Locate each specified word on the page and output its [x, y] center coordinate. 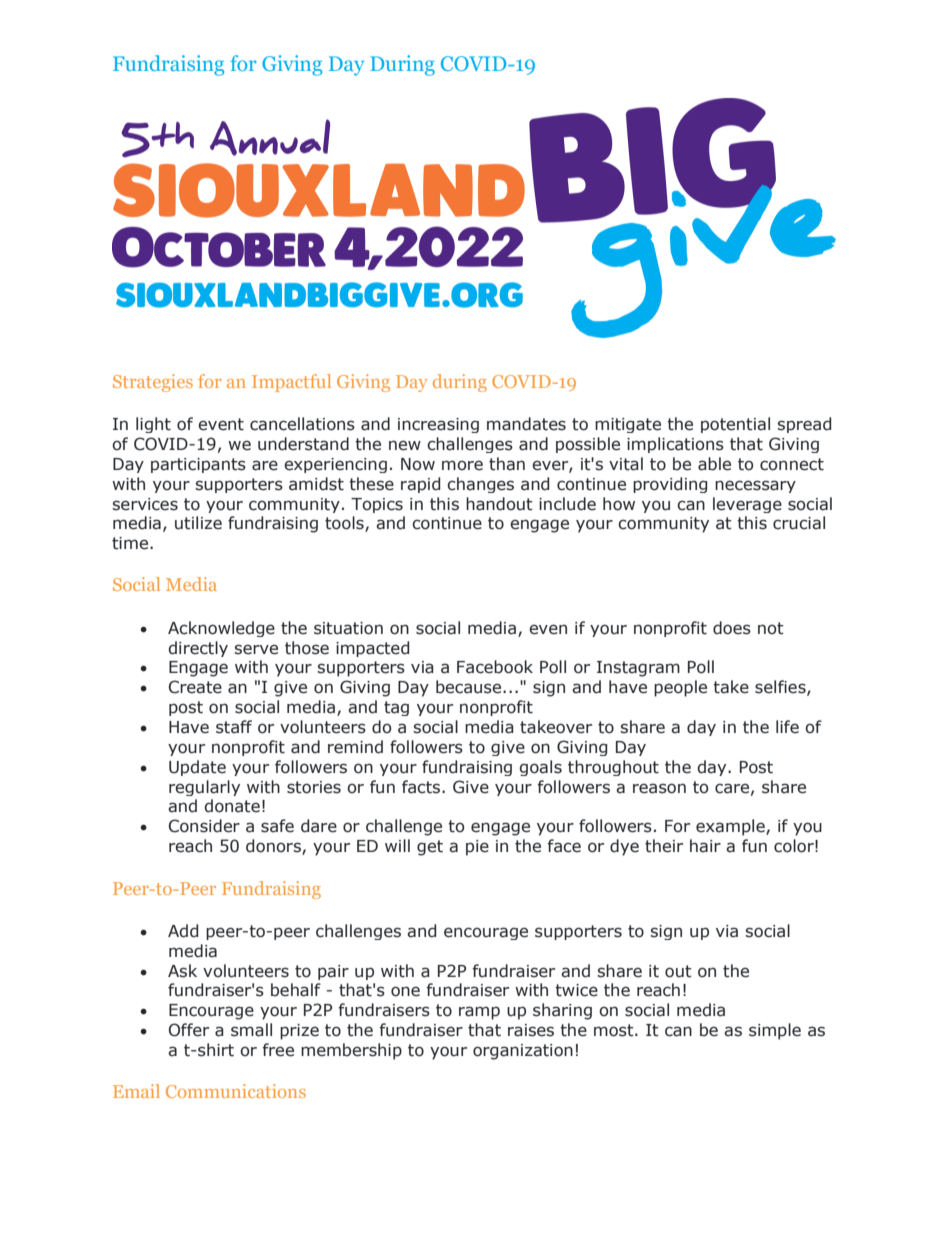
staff [234, 727]
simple [775, 1031]
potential [735, 425]
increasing [438, 425]
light [153, 425]
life [787, 727]
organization [523, 1052]
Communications [236, 1091]
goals [540, 768]
